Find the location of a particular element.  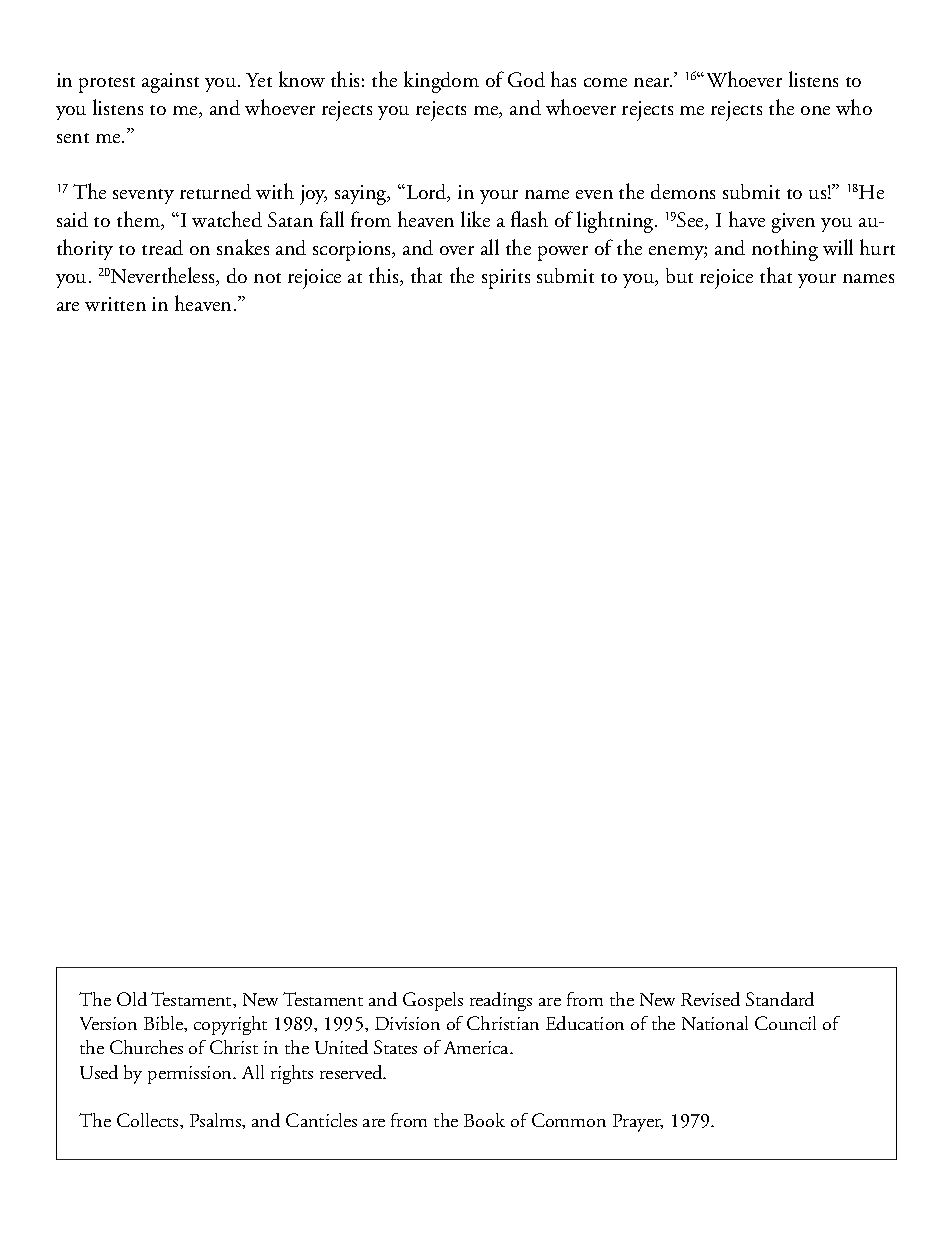

but is located at coordinates (679, 275).
